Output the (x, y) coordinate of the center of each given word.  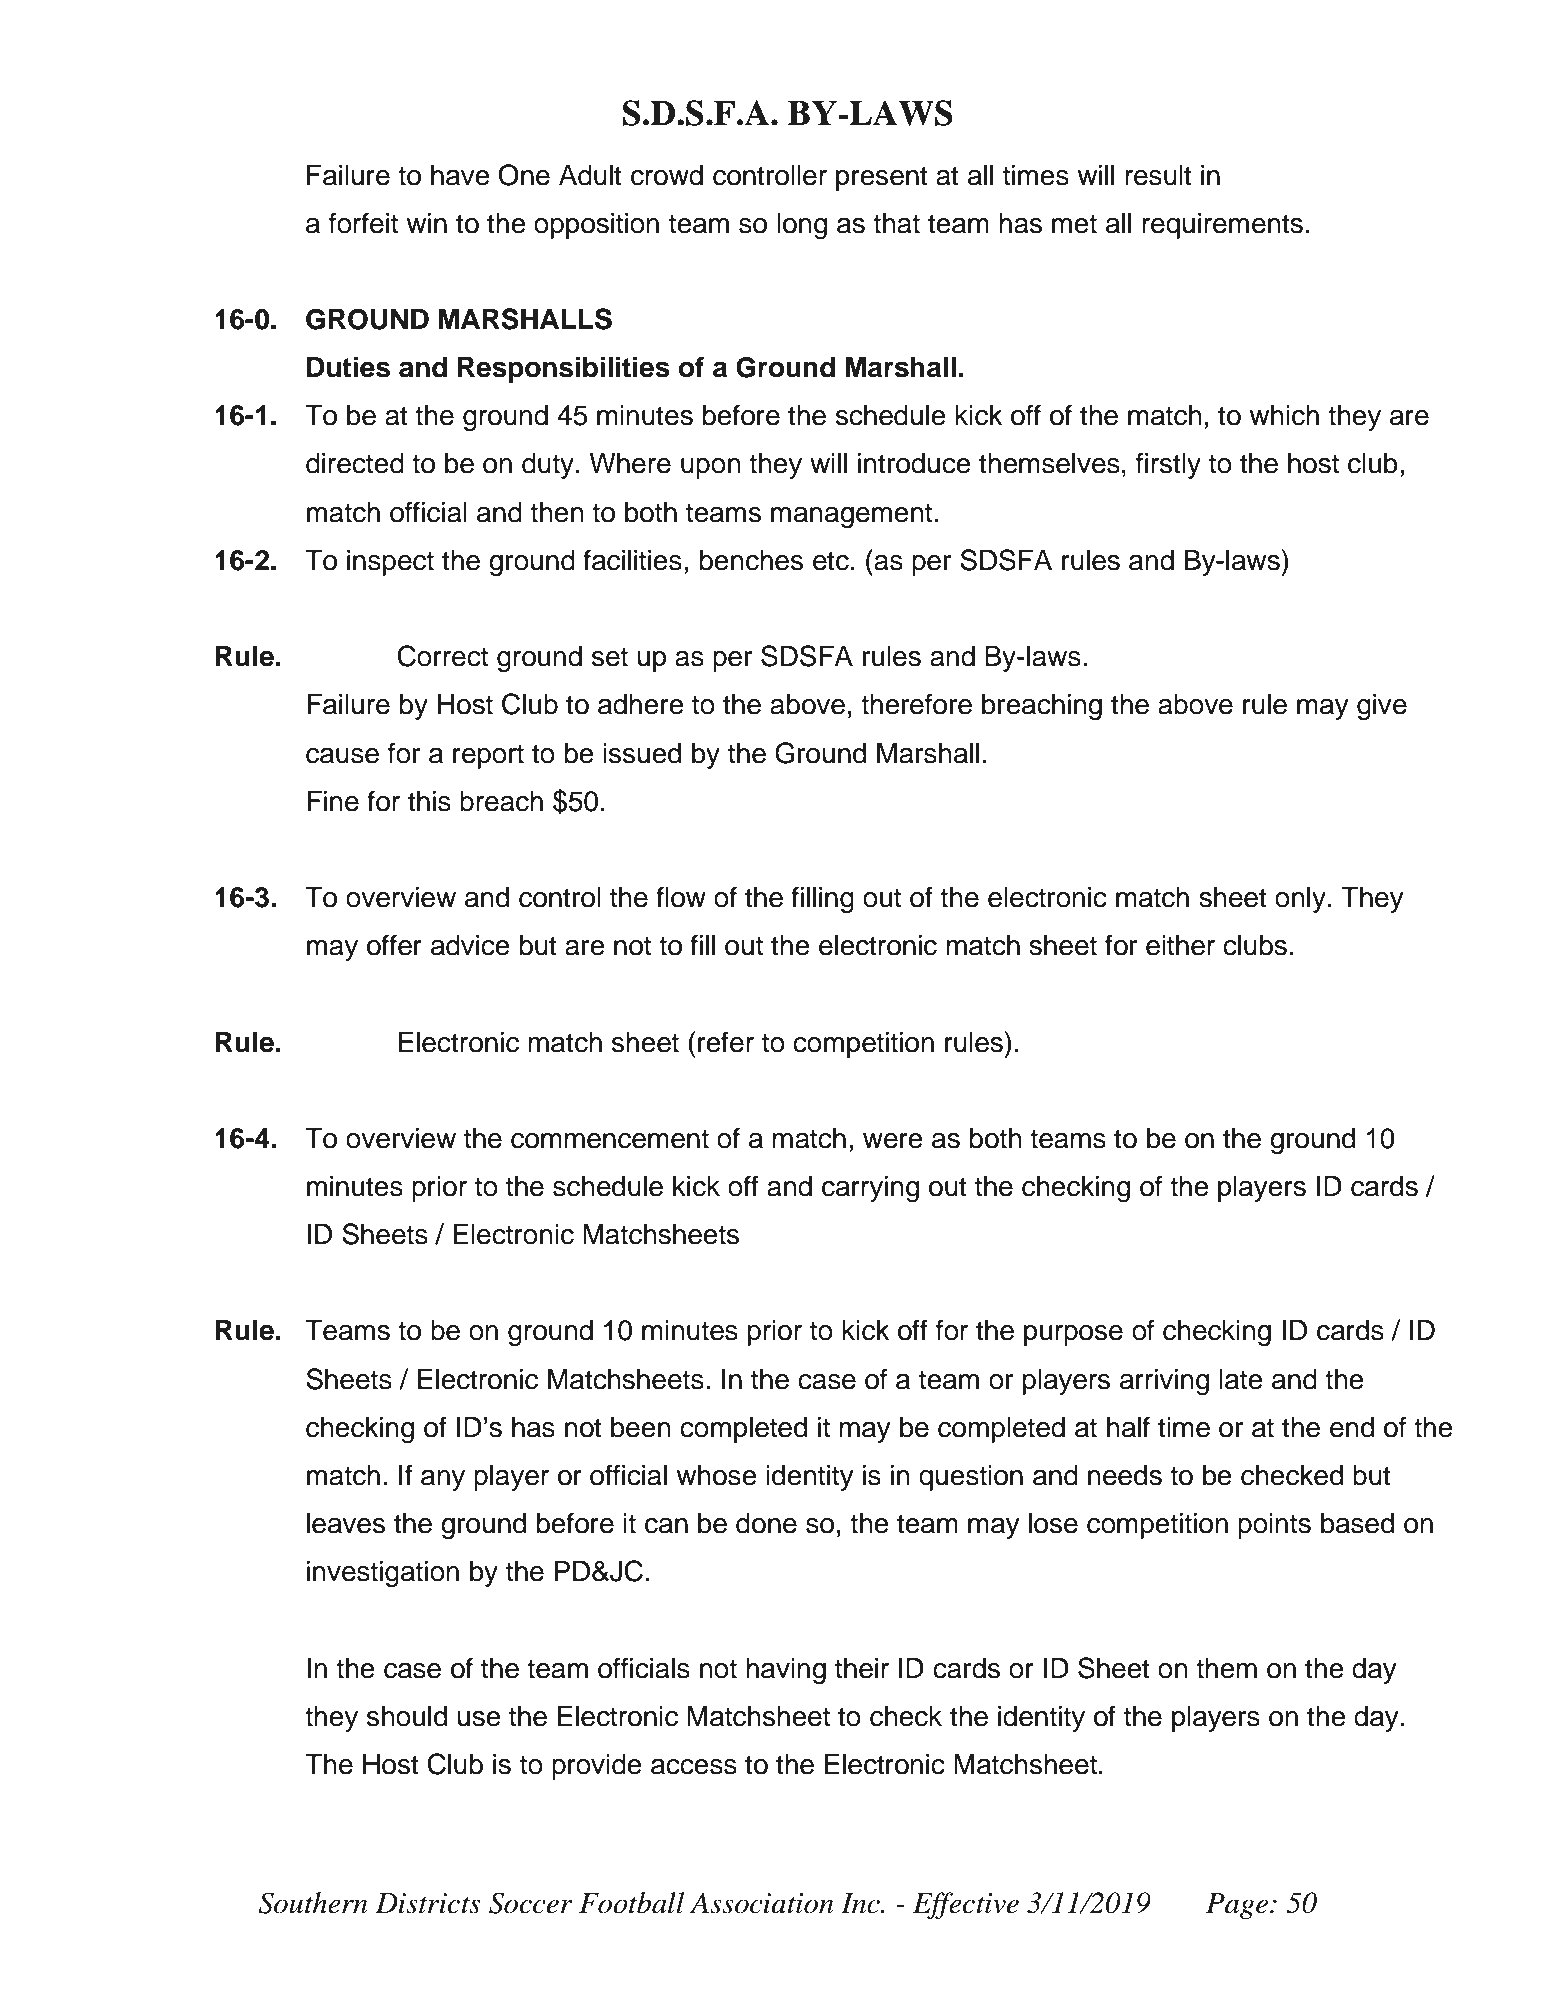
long (802, 226)
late (1241, 1379)
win (427, 223)
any (443, 1480)
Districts (428, 1903)
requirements (1222, 226)
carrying (870, 1189)
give (1382, 707)
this (429, 801)
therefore (916, 704)
